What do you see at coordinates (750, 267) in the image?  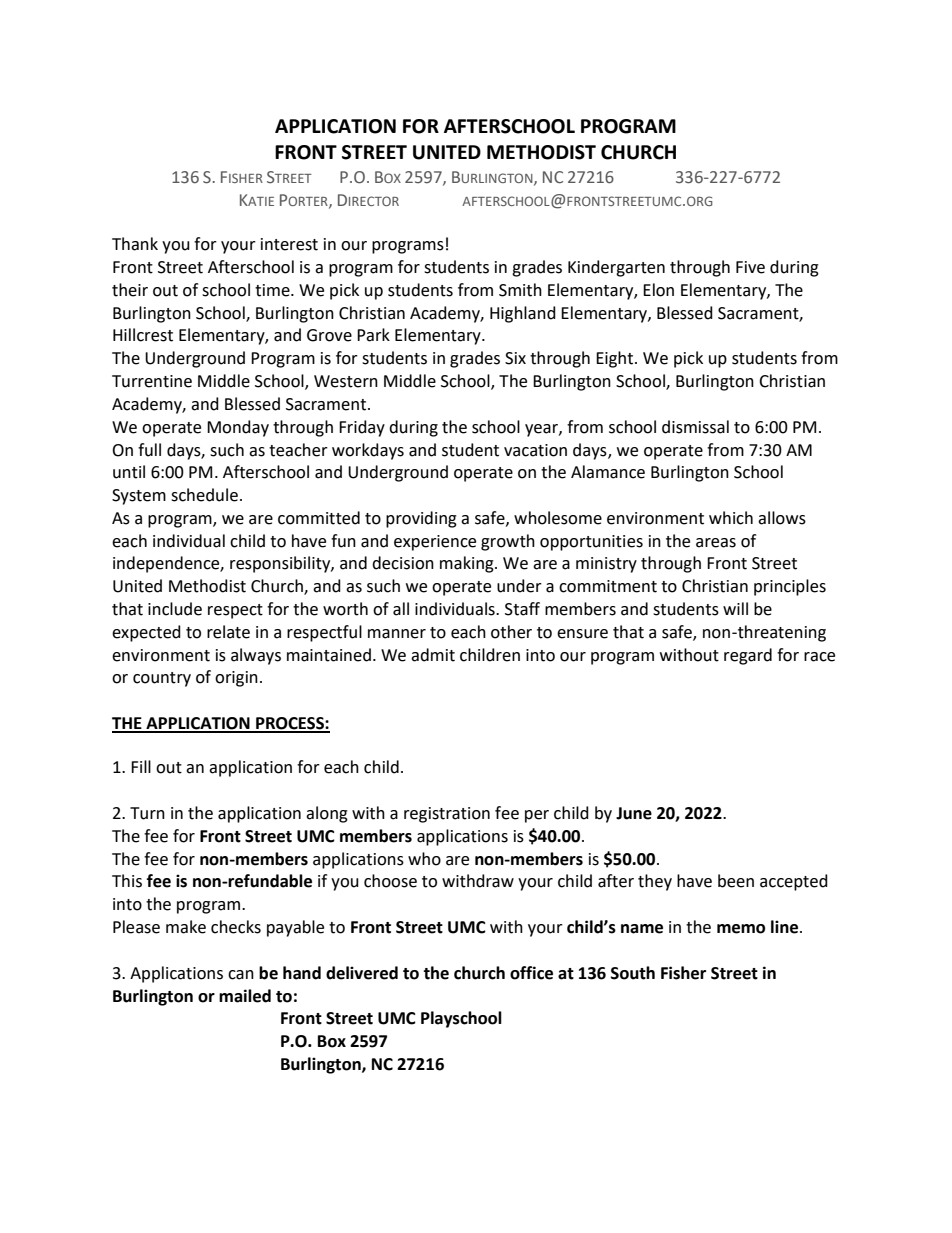 I see `Five` at bounding box center [750, 267].
